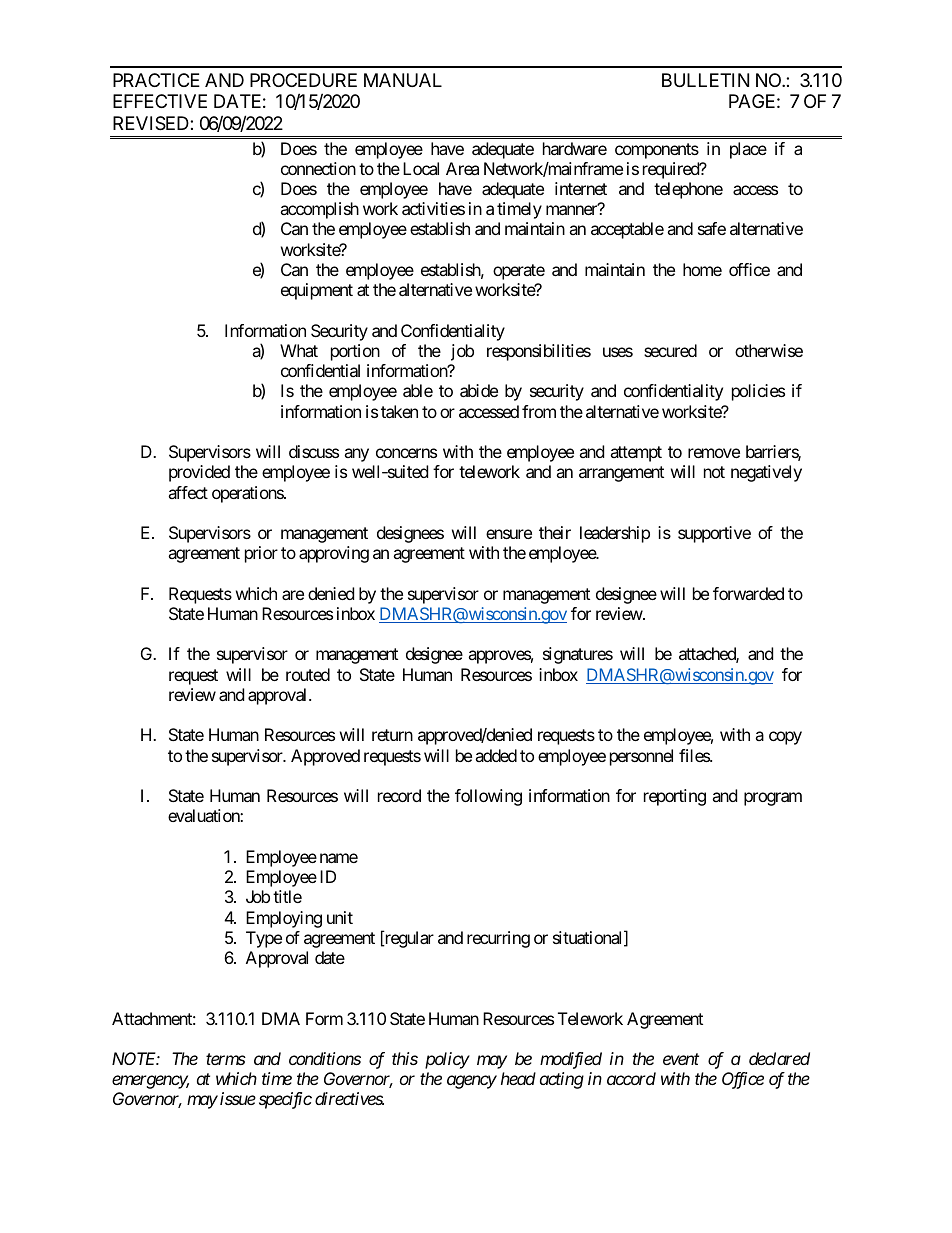  What do you see at coordinates (399, 411) in the screenshot?
I see `taken` at bounding box center [399, 411].
